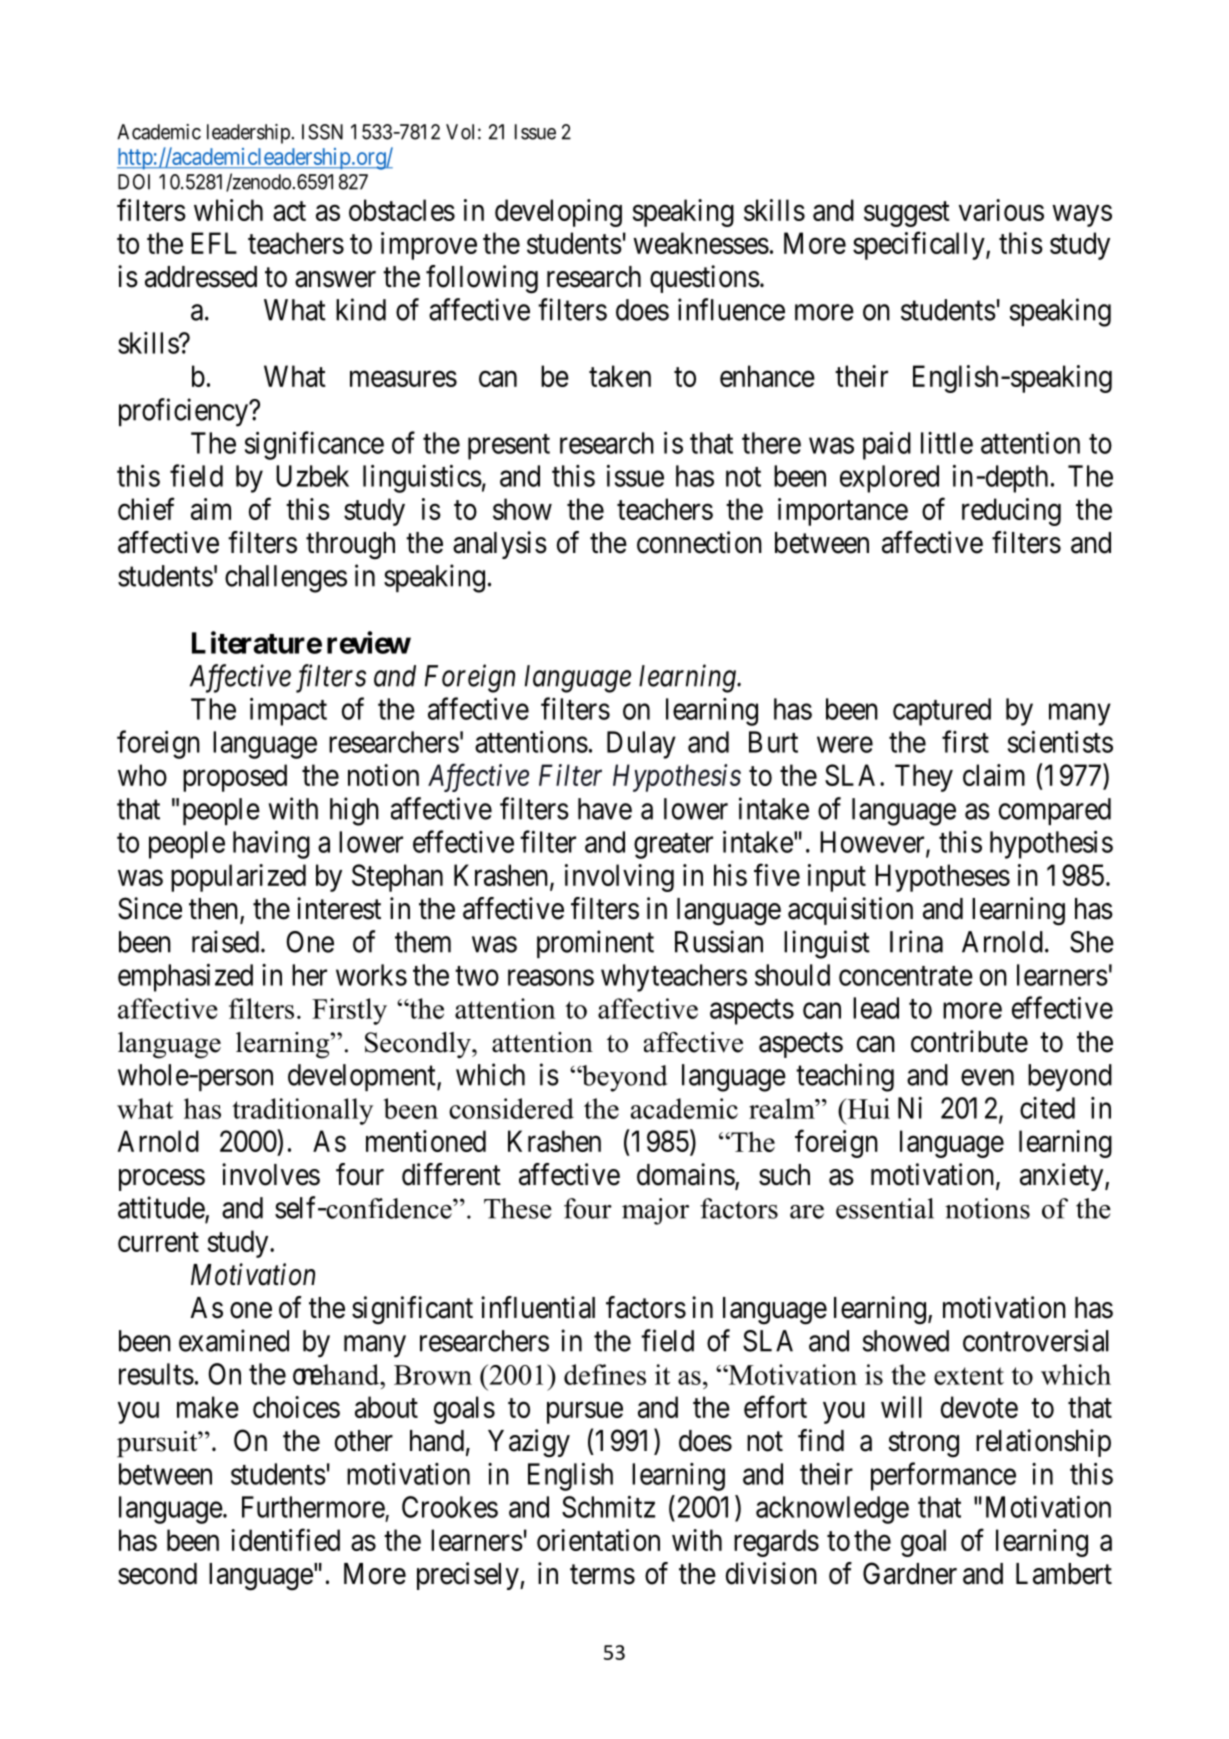 The width and height of the document is (1229, 1739). I want to click on orientation, so click(598, 1540).
